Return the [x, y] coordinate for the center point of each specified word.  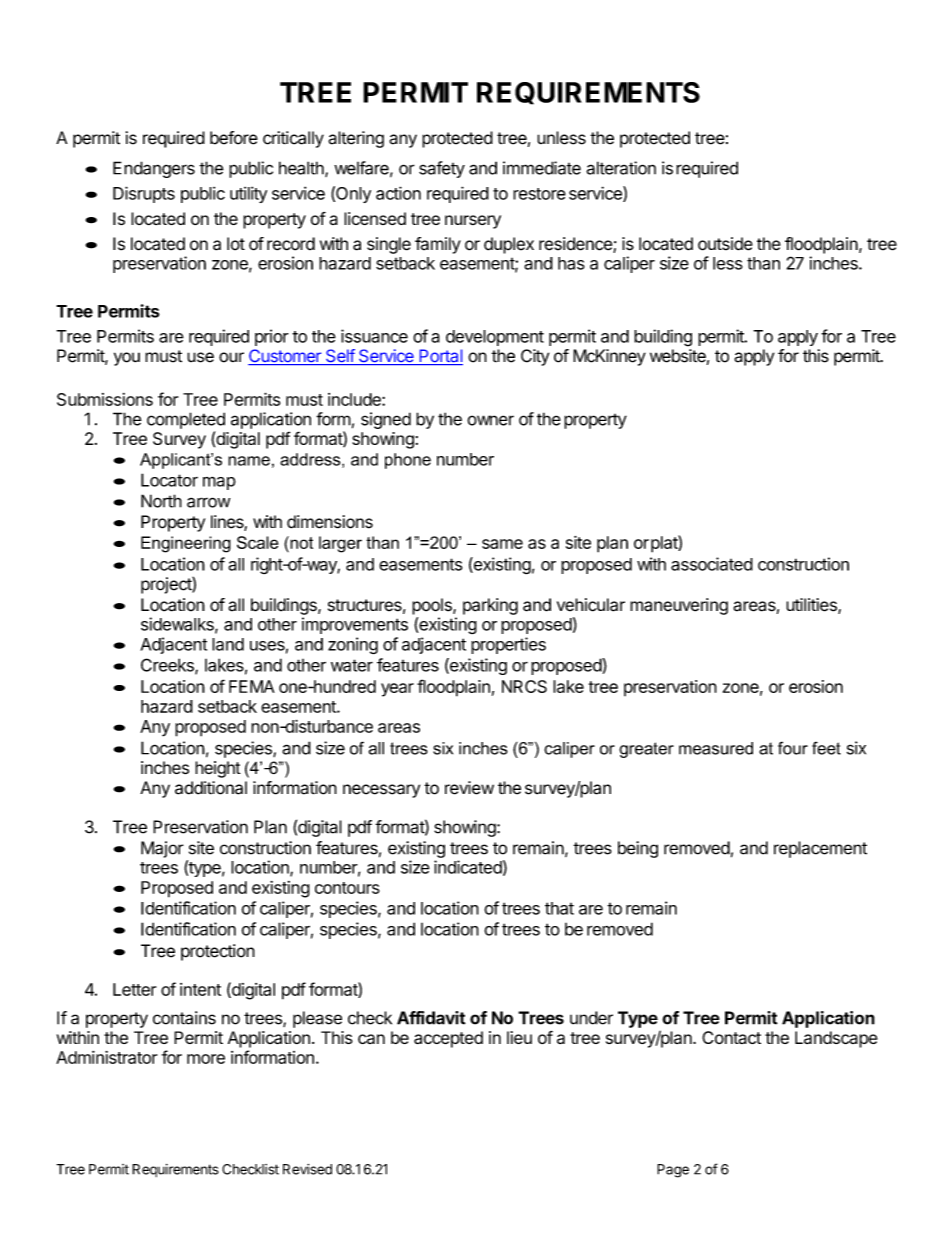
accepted [448, 1039]
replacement [820, 849]
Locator [169, 480]
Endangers [154, 169]
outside [725, 244]
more [206, 1059]
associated [712, 564]
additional [211, 788]
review [469, 788]
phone [408, 461]
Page [673, 1171]
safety [442, 169]
